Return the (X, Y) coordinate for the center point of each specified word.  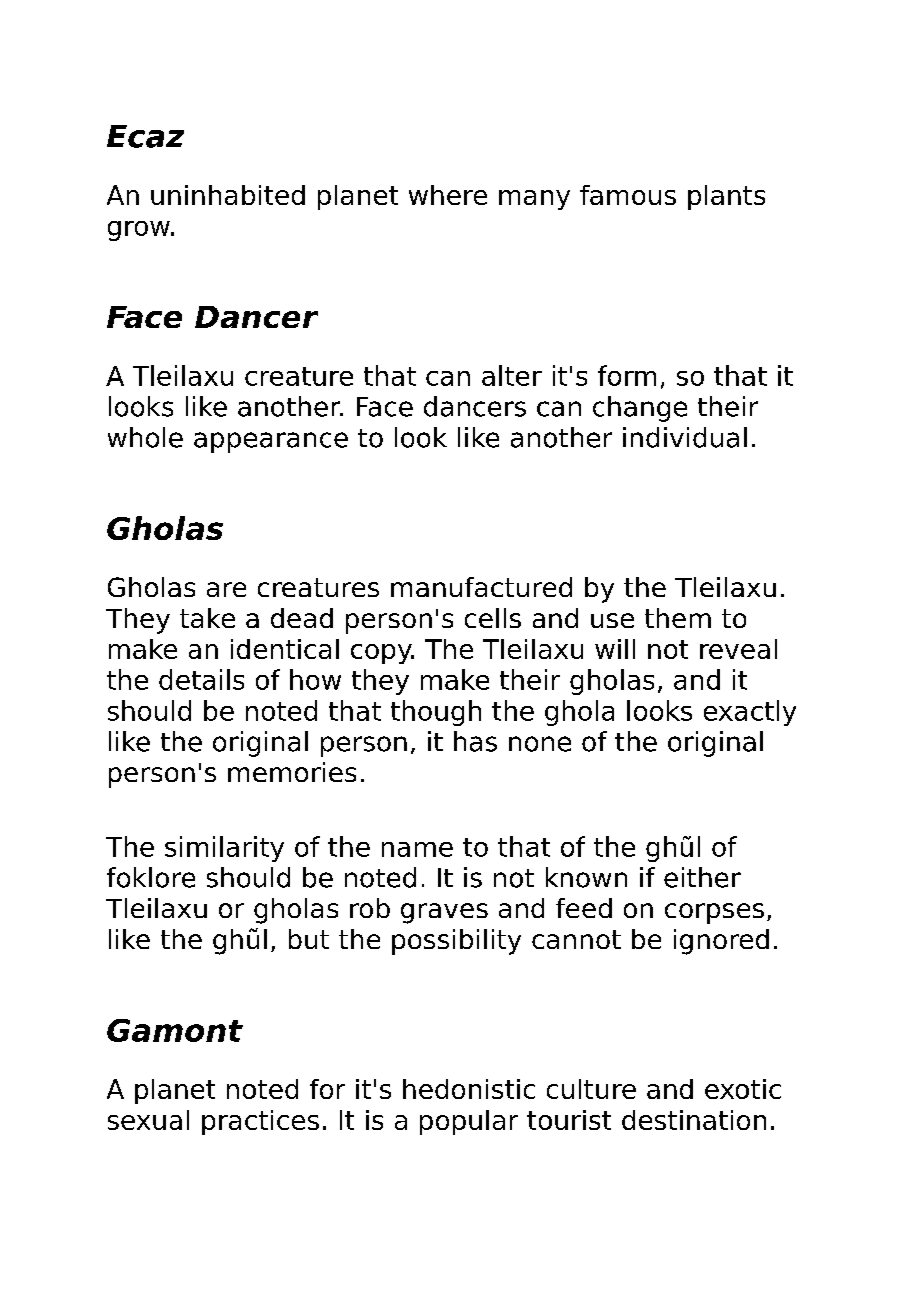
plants (726, 197)
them (678, 618)
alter (512, 375)
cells (493, 618)
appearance (271, 442)
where (448, 195)
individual (685, 437)
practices (260, 1122)
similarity (224, 849)
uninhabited (228, 195)
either (702, 877)
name (417, 849)
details (201, 679)
